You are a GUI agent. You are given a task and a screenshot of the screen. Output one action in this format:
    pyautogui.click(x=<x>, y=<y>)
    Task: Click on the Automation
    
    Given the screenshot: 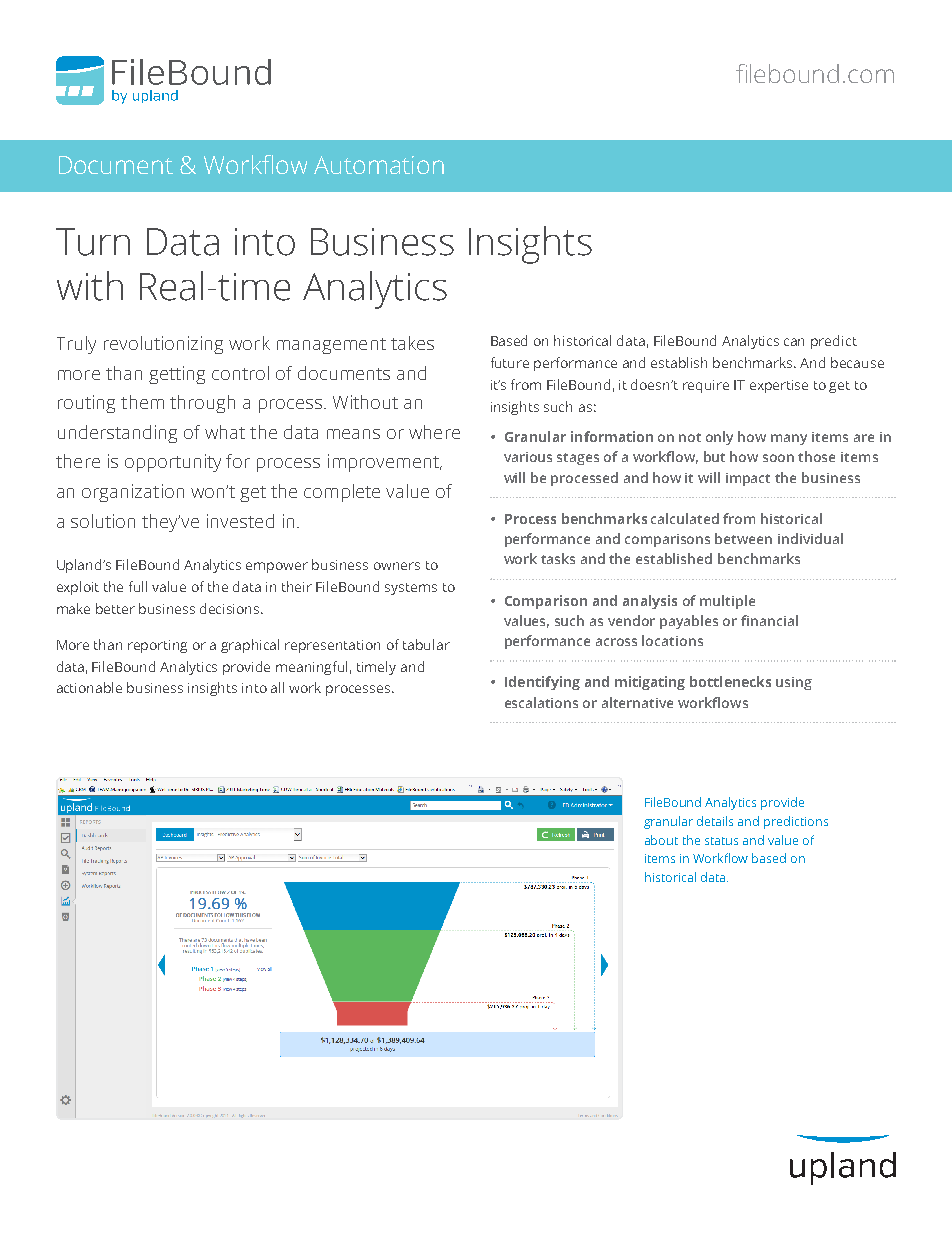 What is the action you would take?
    pyautogui.click(x=379, y=165)
